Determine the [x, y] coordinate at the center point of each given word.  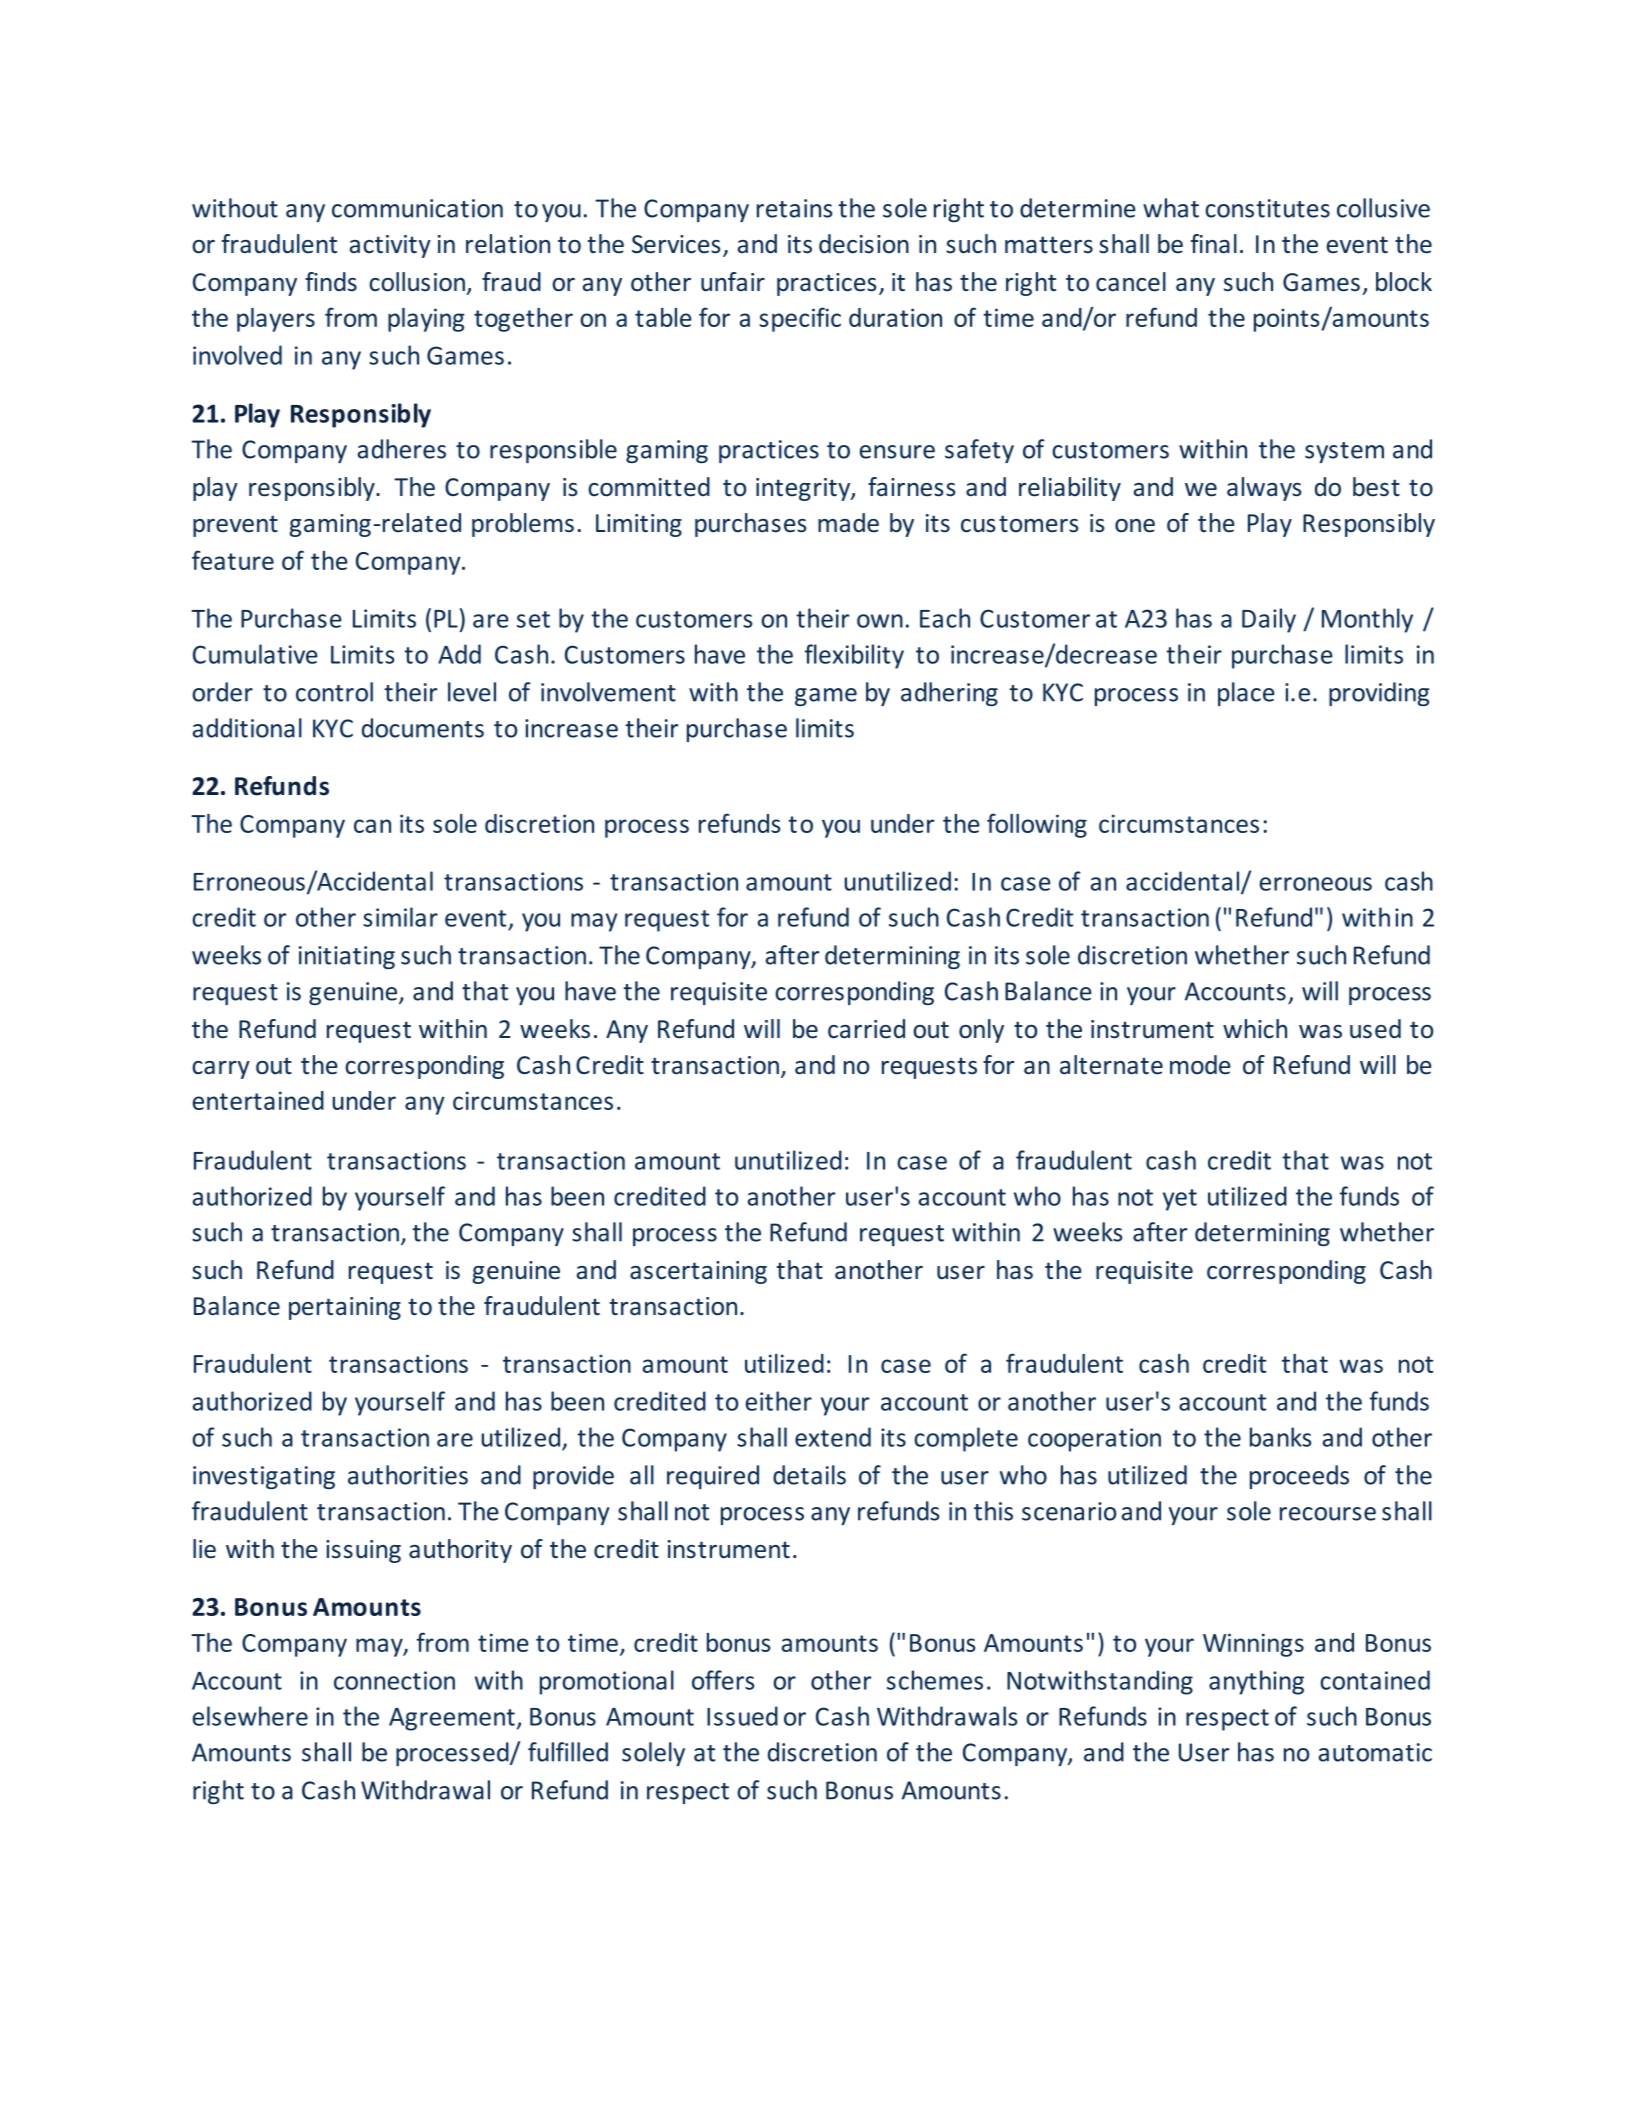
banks [1281, 1437]
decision [864, 244]
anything [1256, 1682]
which [1255, 1029]
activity [390, 246]
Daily [1269, 620]
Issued [742, 1716]
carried [866, 1029]
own [880, 621]
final [1214, 244]
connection [394, 1680]
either [779, 1401]
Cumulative [255, 654]
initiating [347, 957]
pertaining [345, 1308]
